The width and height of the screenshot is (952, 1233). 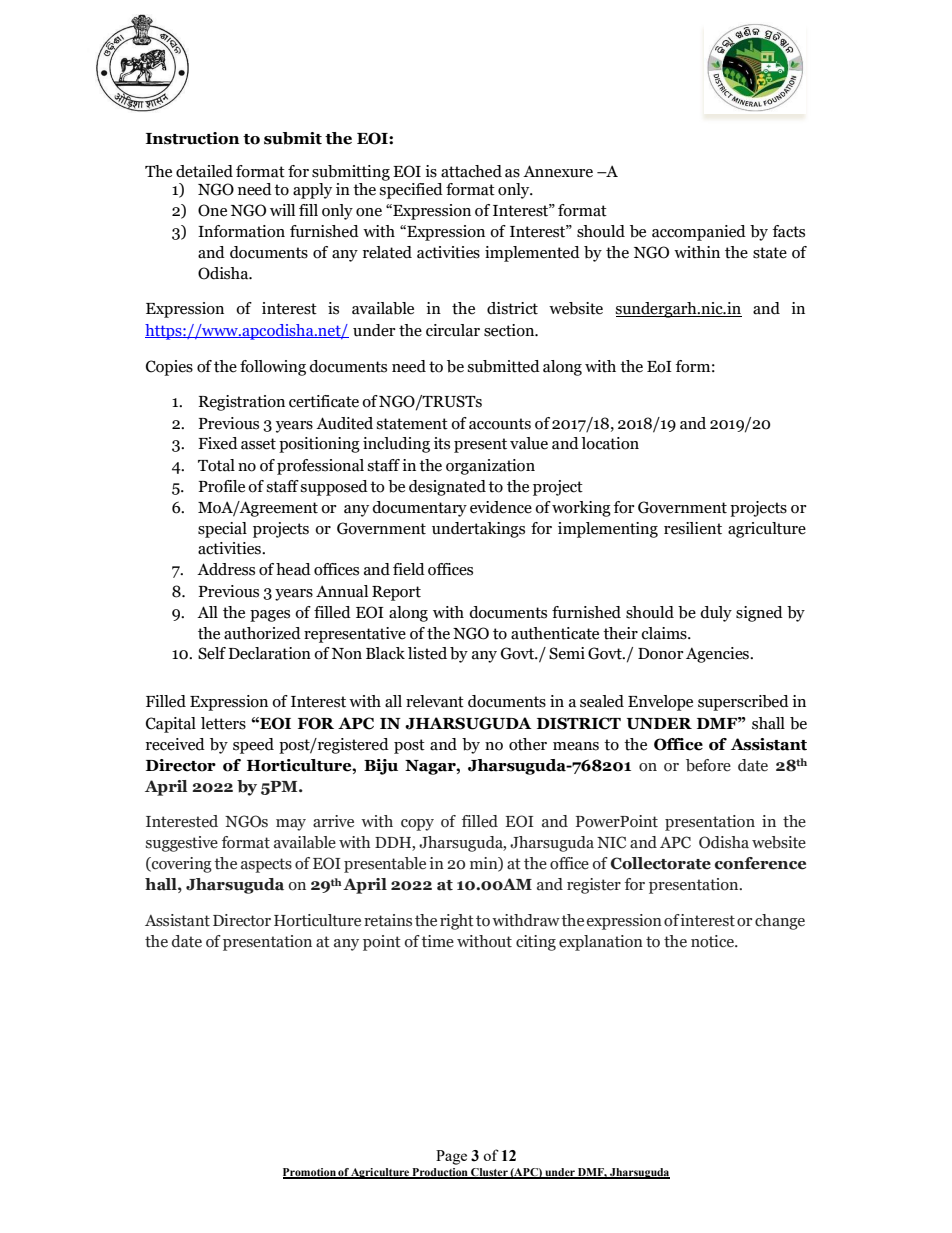 I want to click on speed, so click(x=253, y=746).
